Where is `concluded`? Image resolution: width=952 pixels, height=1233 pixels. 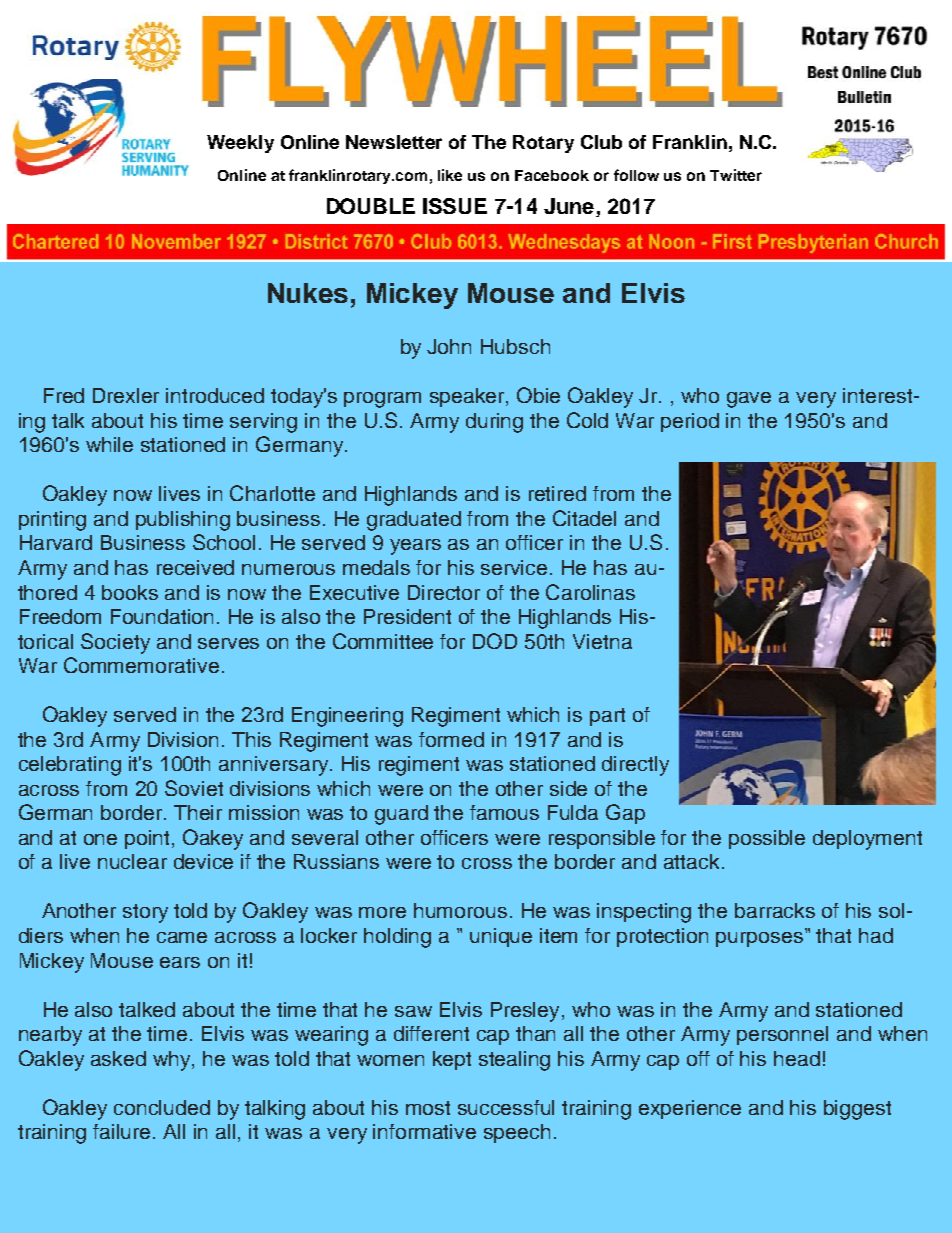
concluded is located at coordinates (162, 1107).
